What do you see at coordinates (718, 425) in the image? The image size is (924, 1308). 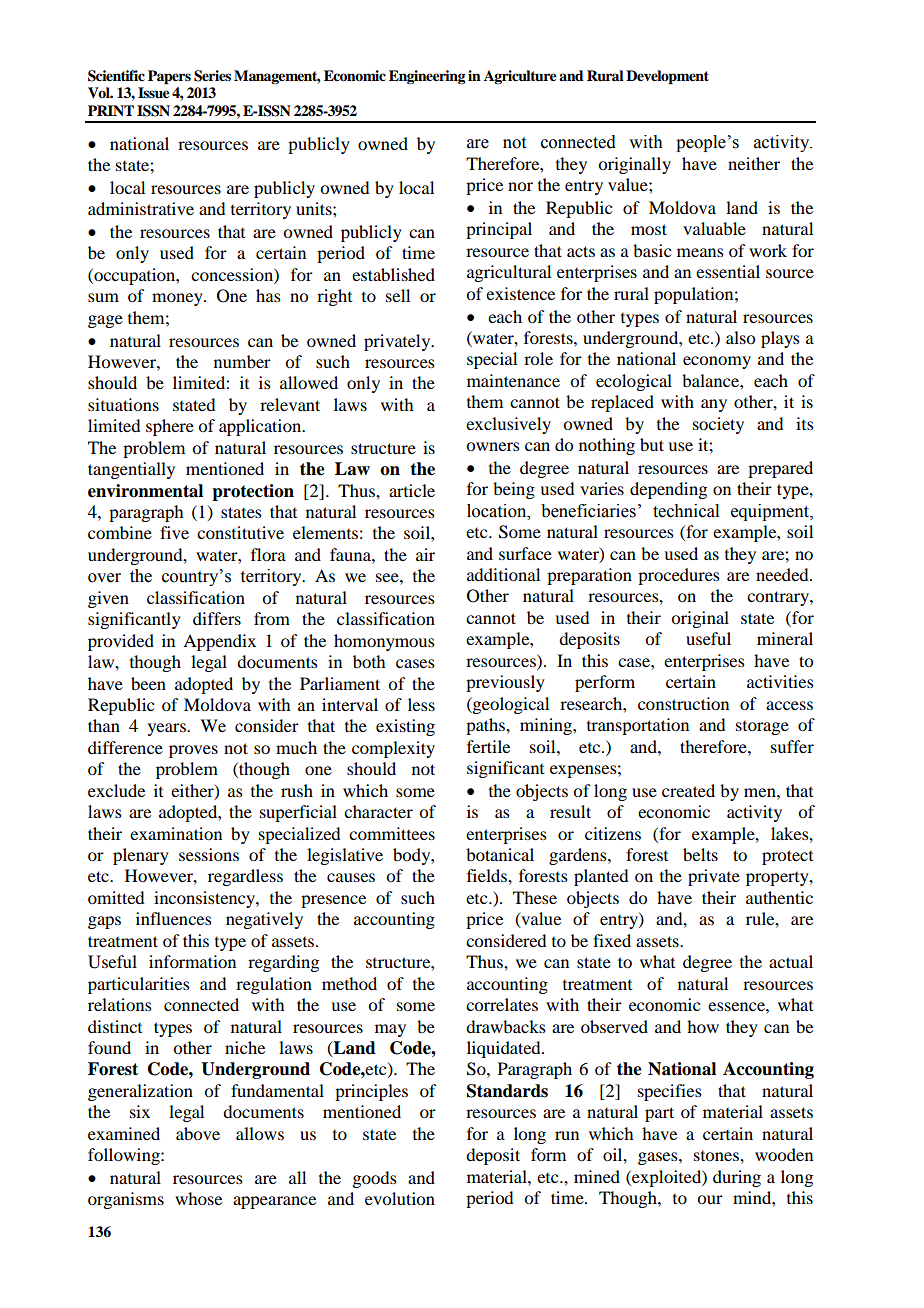 I see `society` at bounding box center [718, 425].
